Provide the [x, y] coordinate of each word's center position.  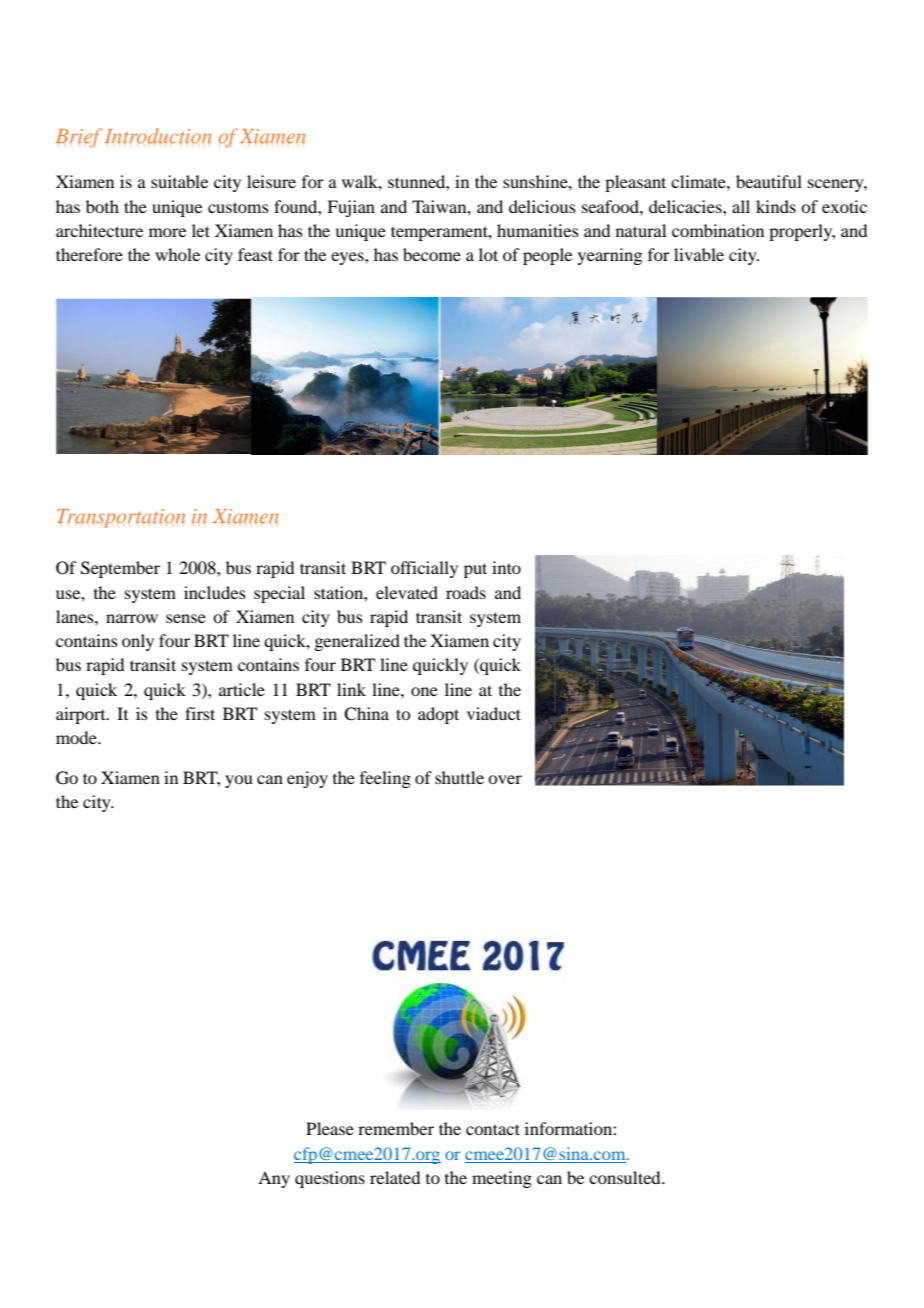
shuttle [459, 777]
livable [699, 254]
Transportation [121, 518]
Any [274, 1179]
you [239, 781]
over [505, 779]
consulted [626, 1177]
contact [493, 1129]
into [506, 567]
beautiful [769, 181]
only [138, 642]
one [424, 691]
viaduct [494, 713]
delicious [542, 206]
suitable [179, 181]
